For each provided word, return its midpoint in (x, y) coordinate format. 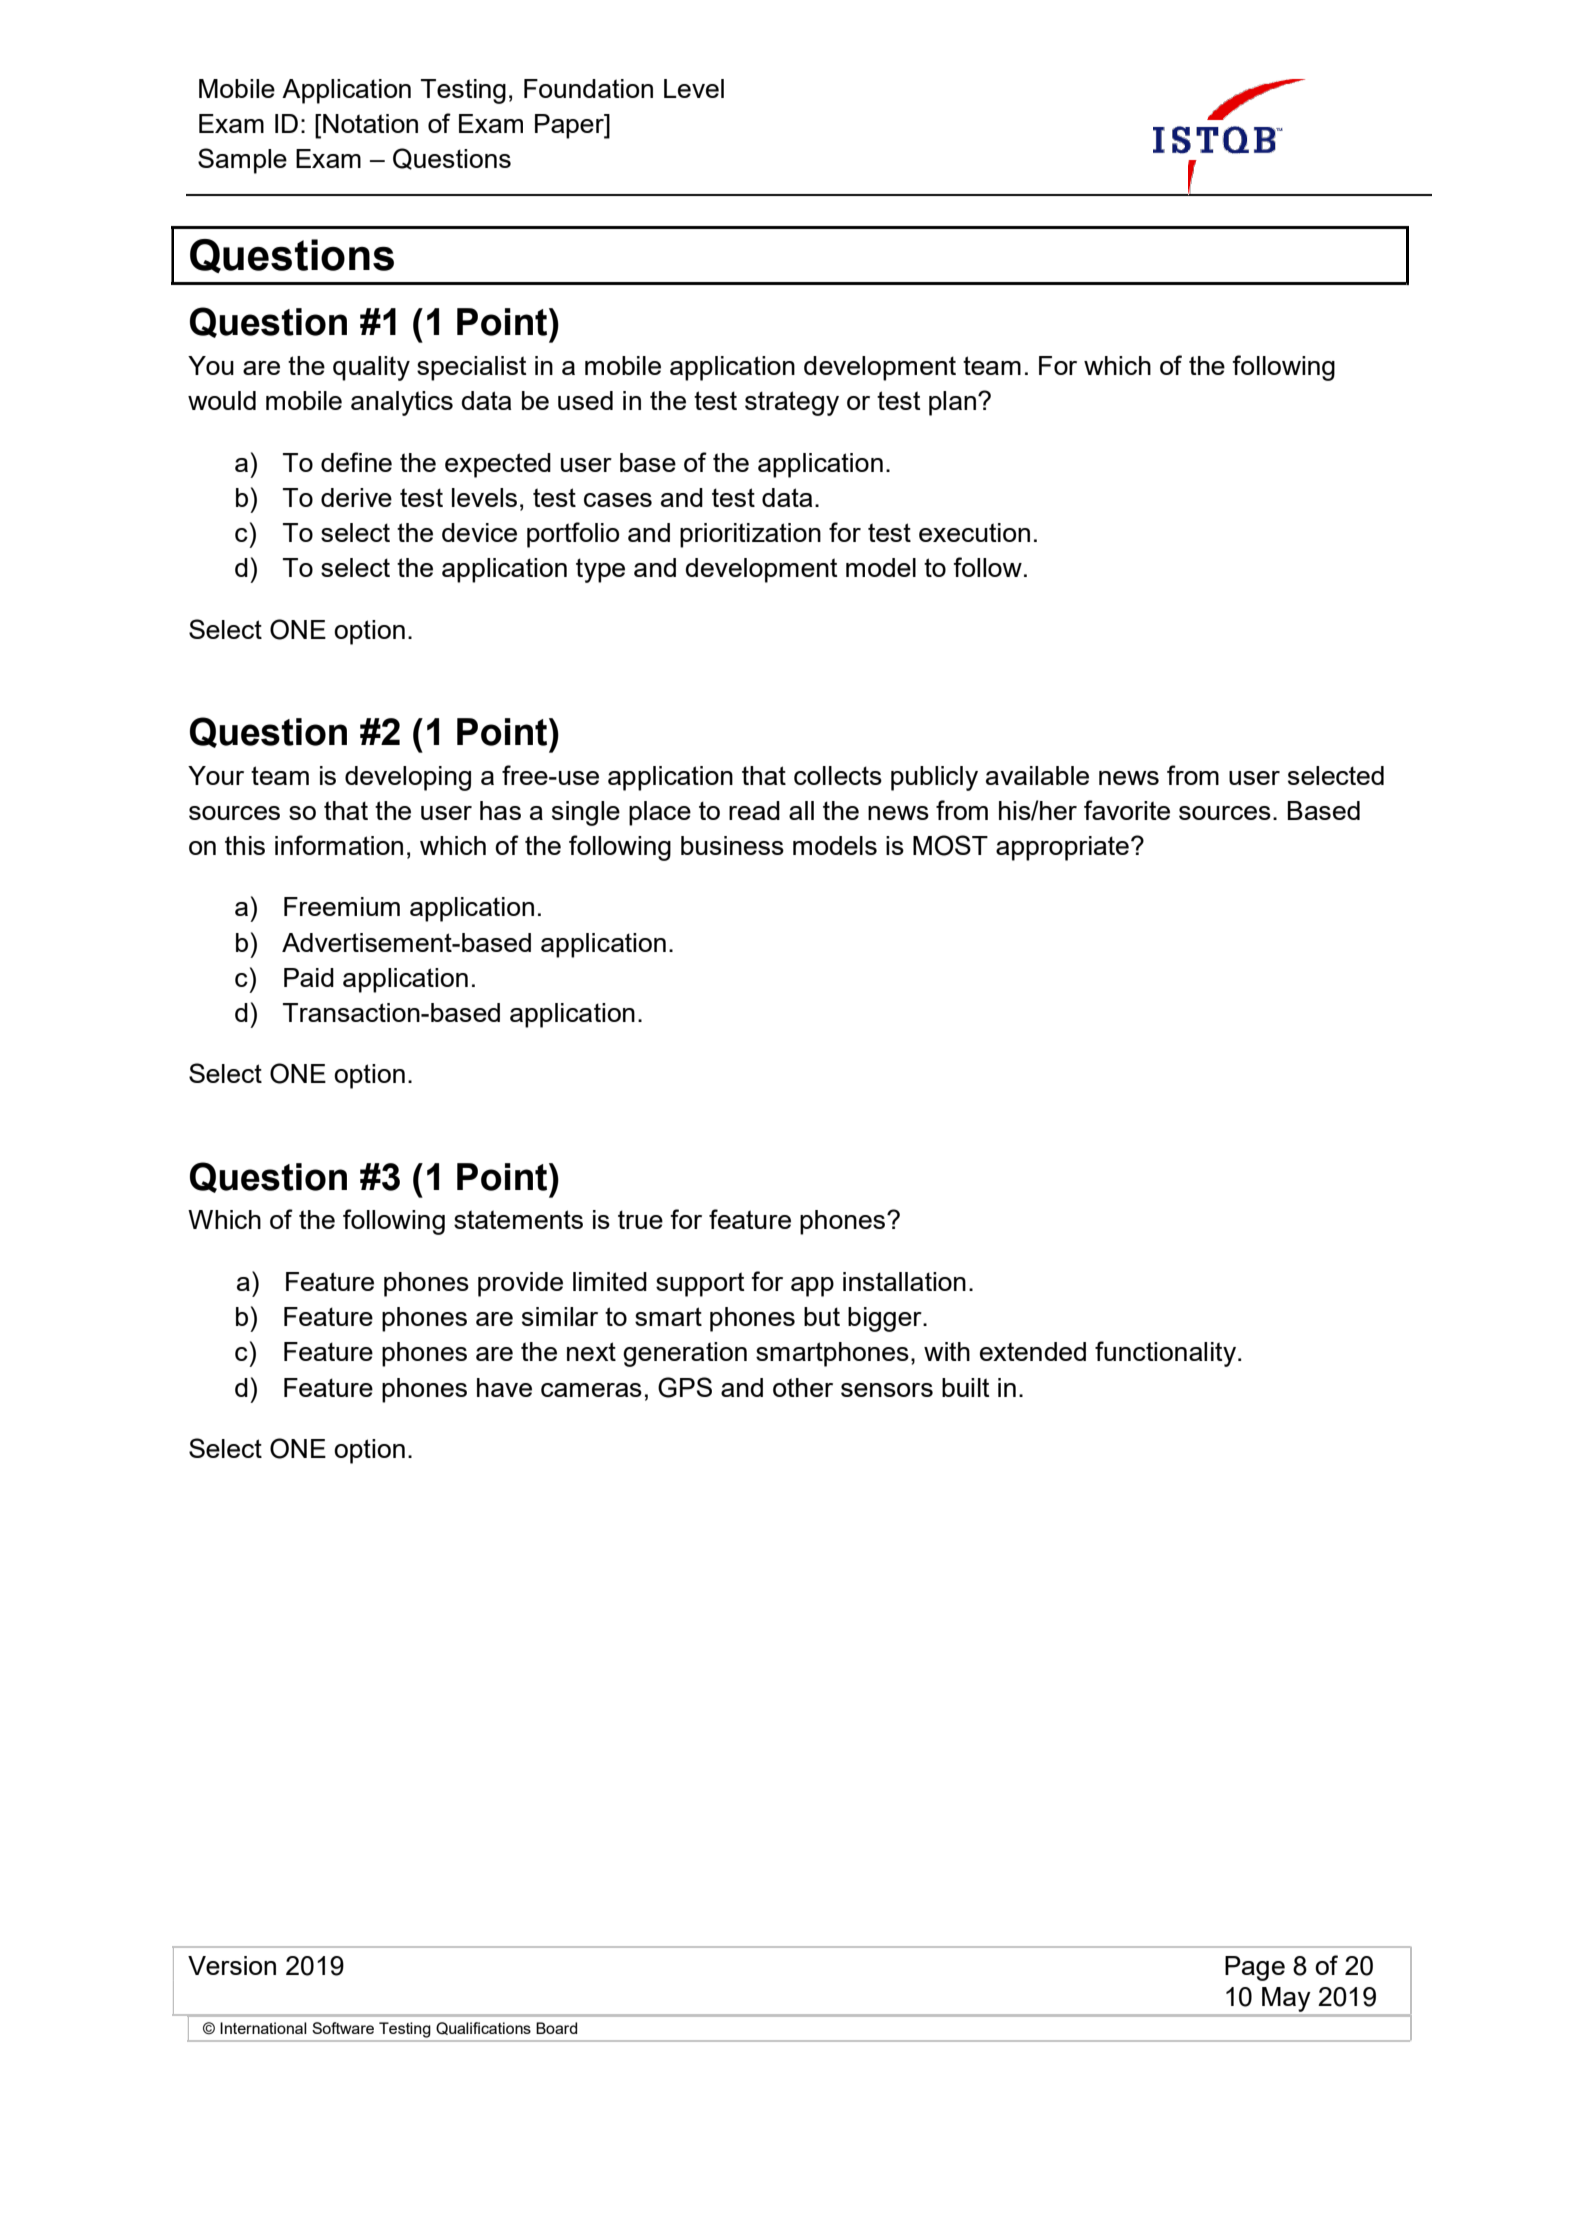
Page (1255, 1968)
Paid (309, 977)
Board (556, 2028)
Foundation (588, 88)
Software (343, 2028)
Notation (370, 123)
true (640, 1219)
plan (952, 403)
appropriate (1062, 848)
